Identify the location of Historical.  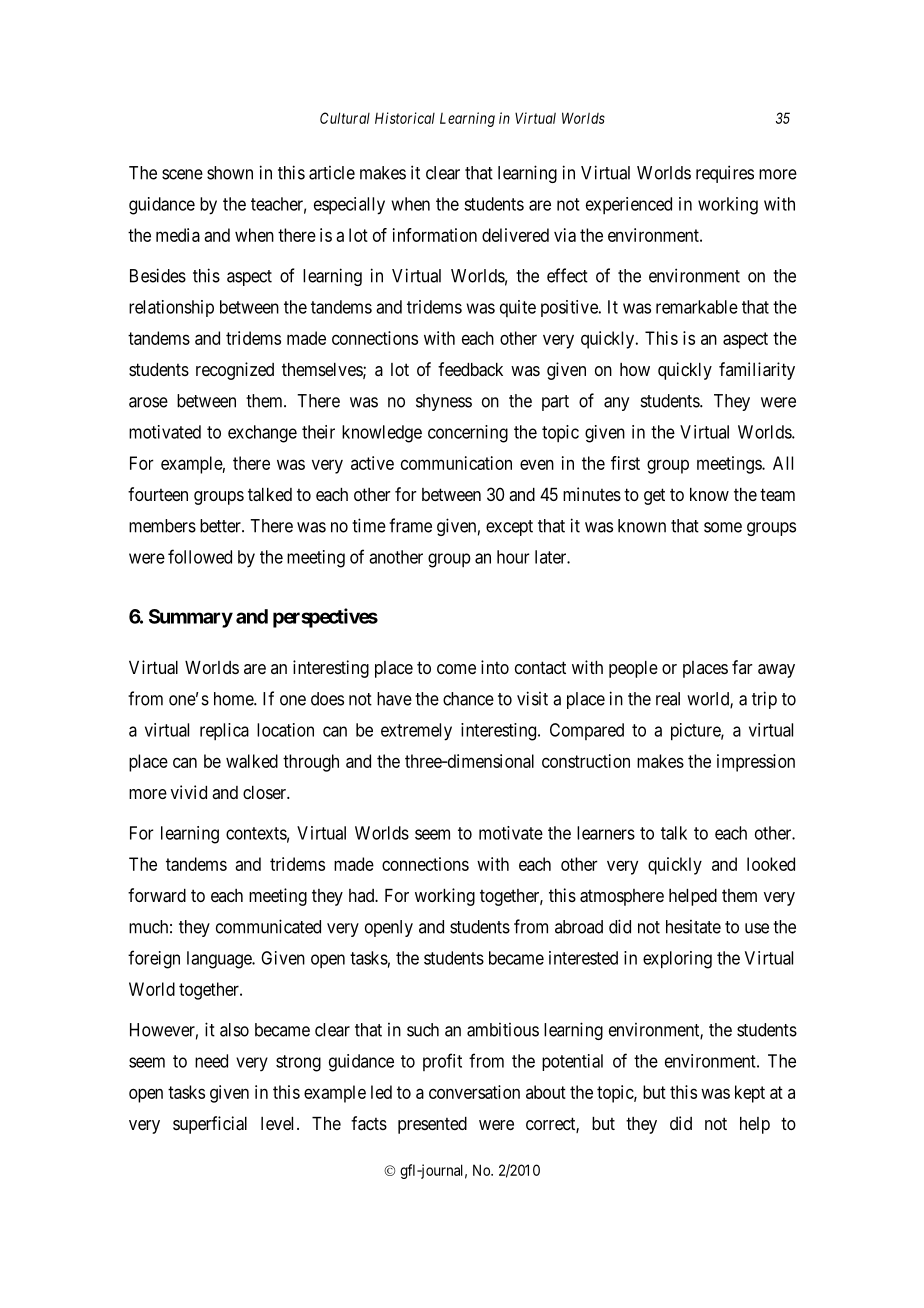
(405, 118).
